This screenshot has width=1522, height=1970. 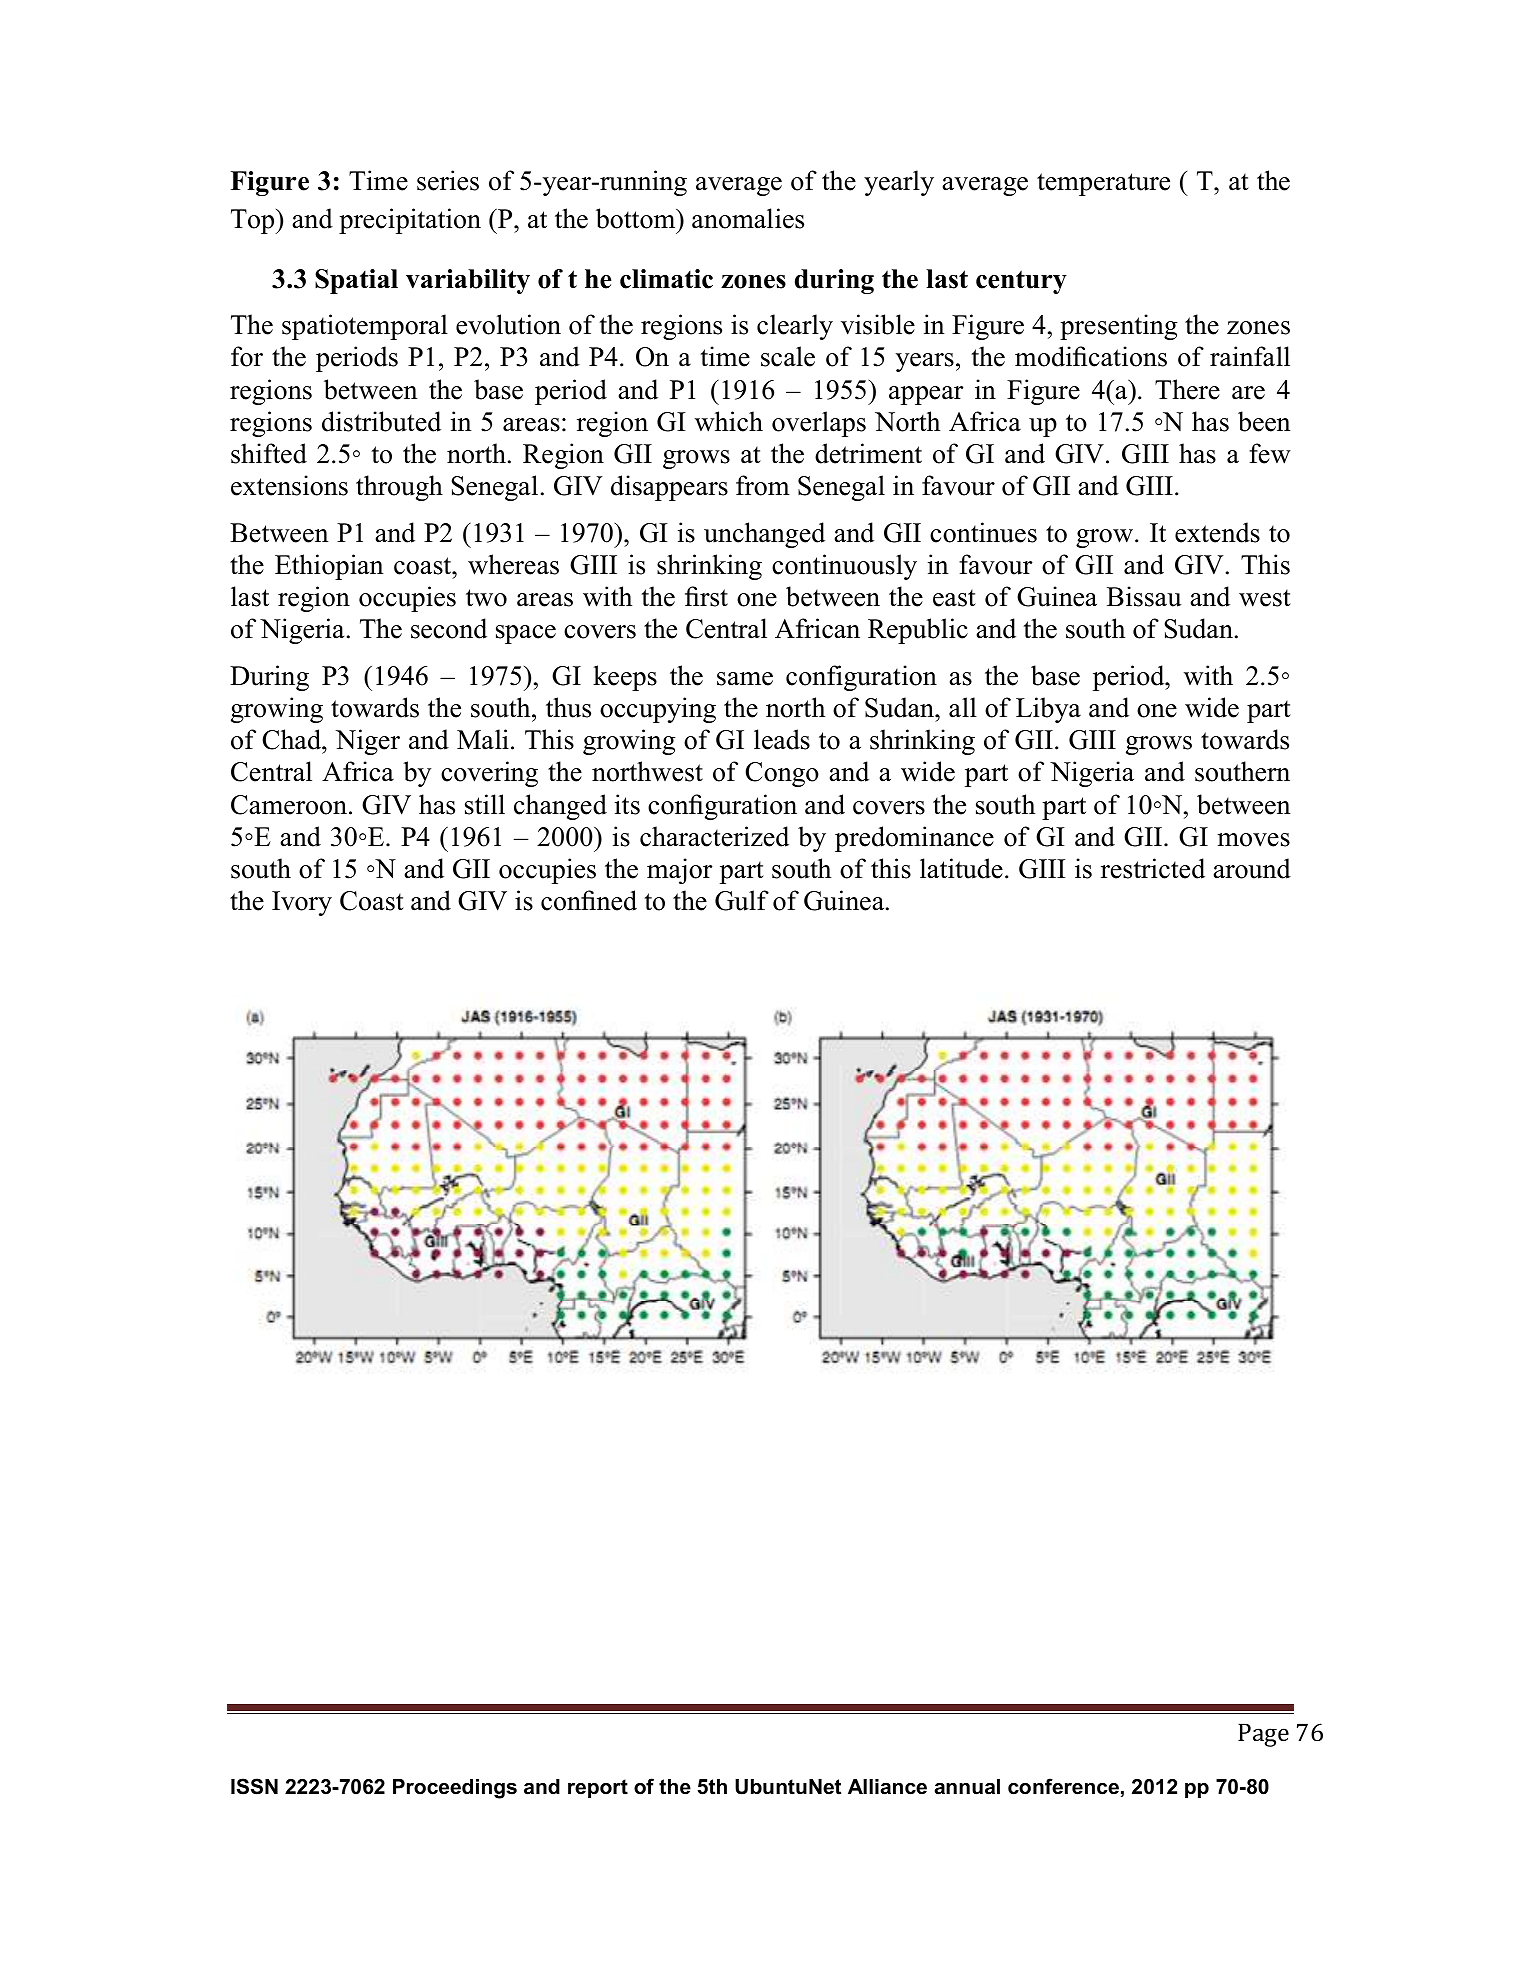 I want to click on Alliance, so click(x=887, y=1787).
